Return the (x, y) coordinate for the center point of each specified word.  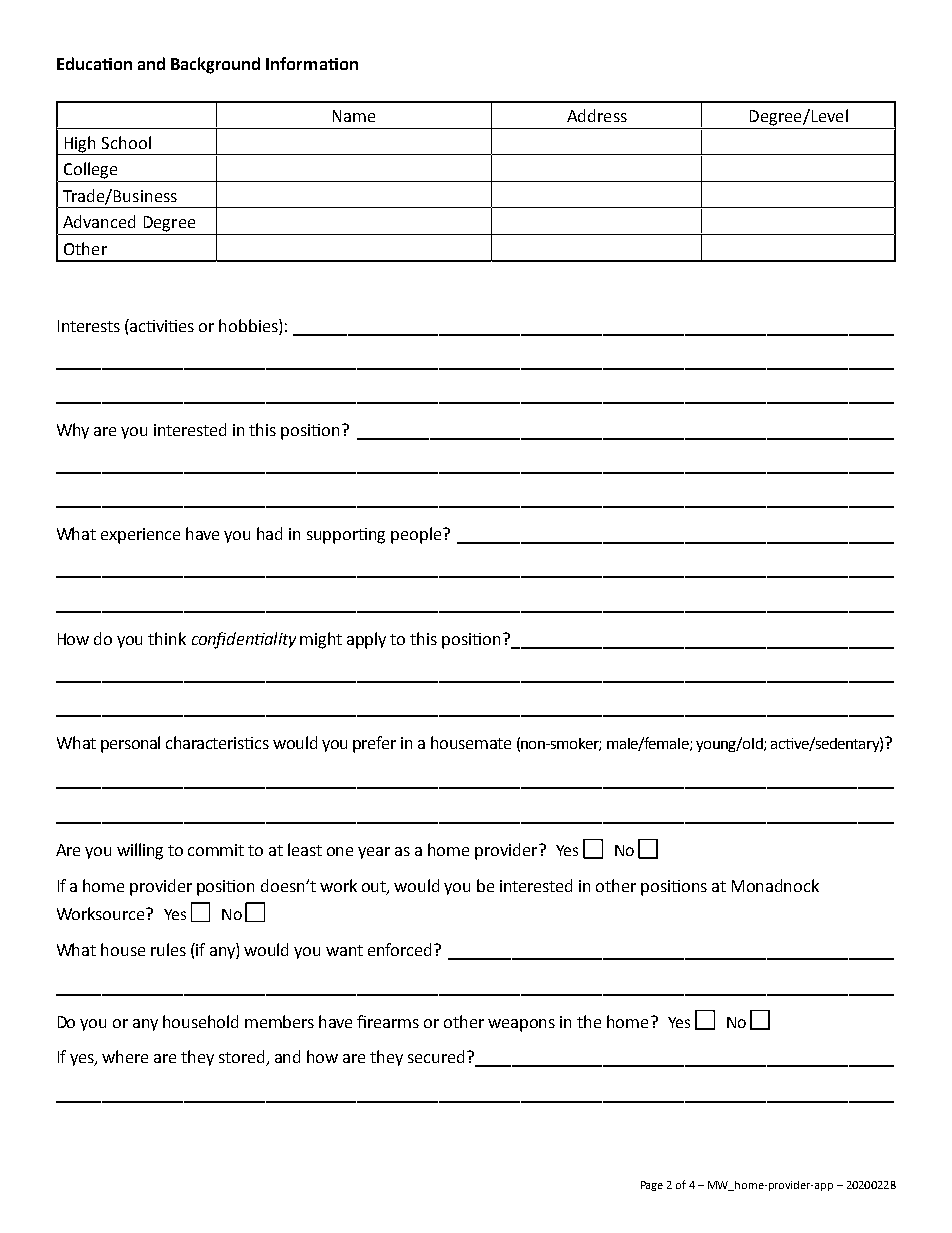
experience (140, 536)
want (344, 950)
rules (168, 949)
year (374, 853)
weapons (521, 1025)
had (269, 533)
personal (130, 744)
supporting (346, 536)
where (125, 1056)
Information (312, 63)
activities (161, 325)
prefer (374, 744)
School (126, 142)
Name (354, 116)
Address (597, 115)
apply (366, 640)
